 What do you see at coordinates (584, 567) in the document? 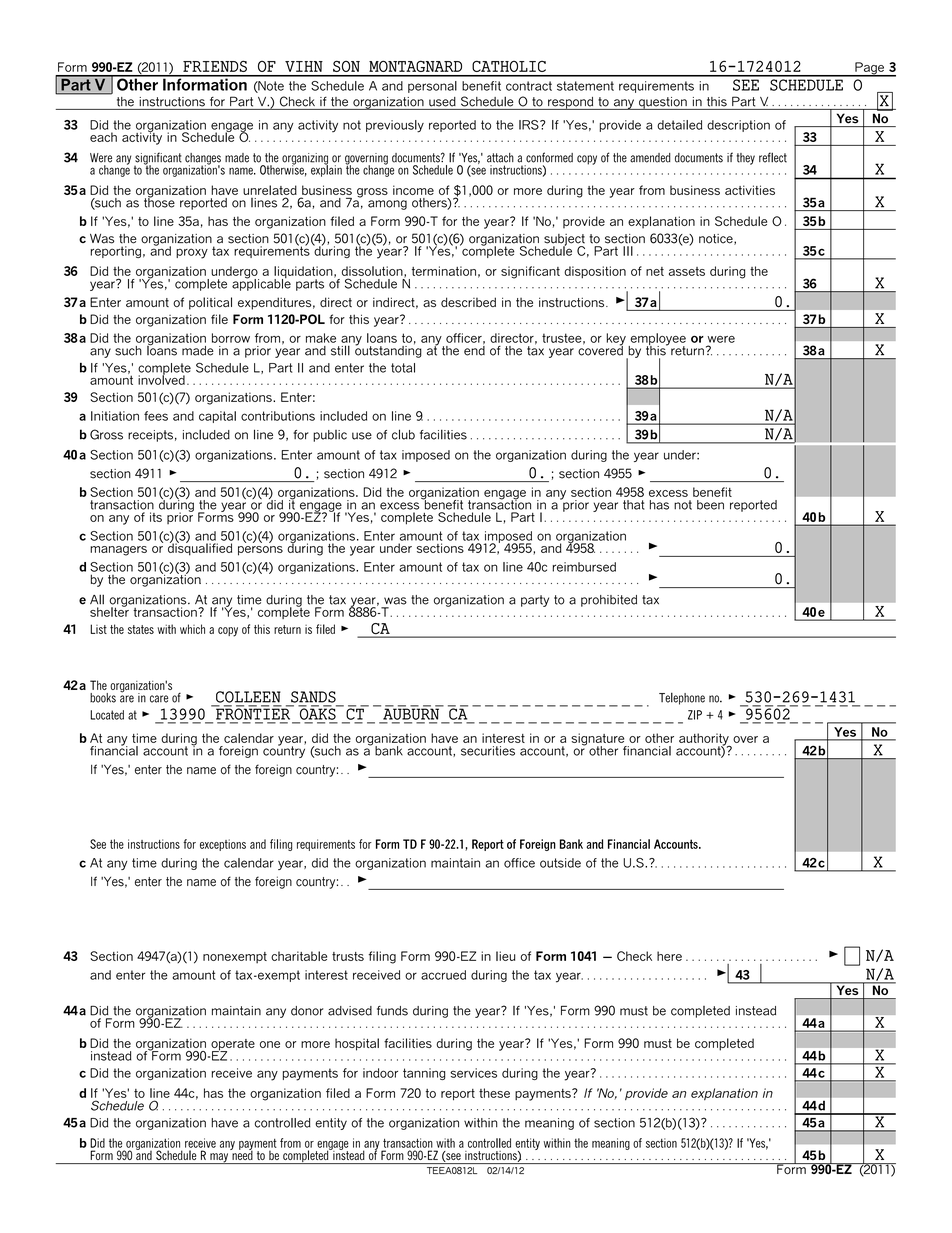
I see `reimbursed` at bounding box center [584, 567].
